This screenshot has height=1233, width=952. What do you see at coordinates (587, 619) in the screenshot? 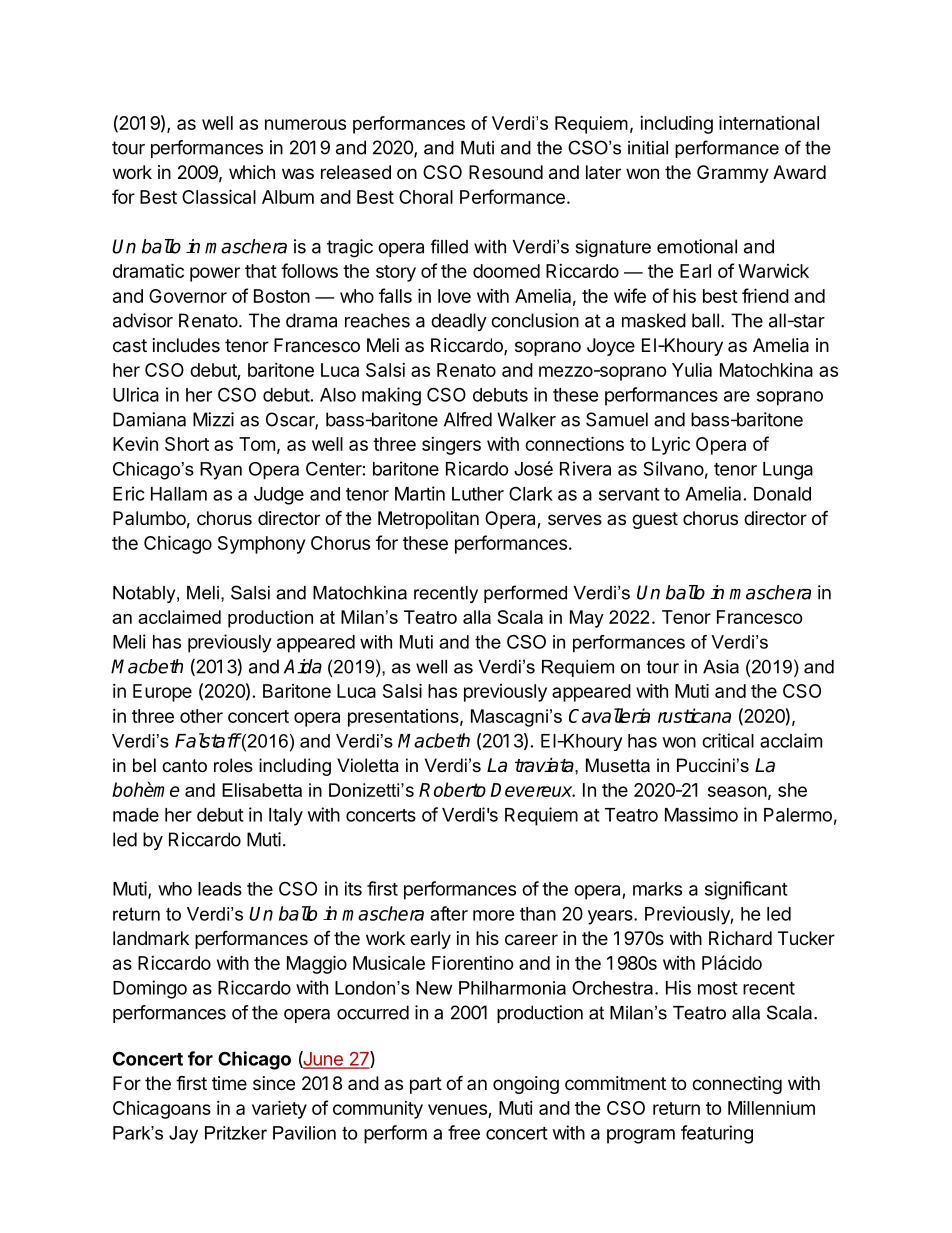
I see `May` at bounding box center [587, 619].
